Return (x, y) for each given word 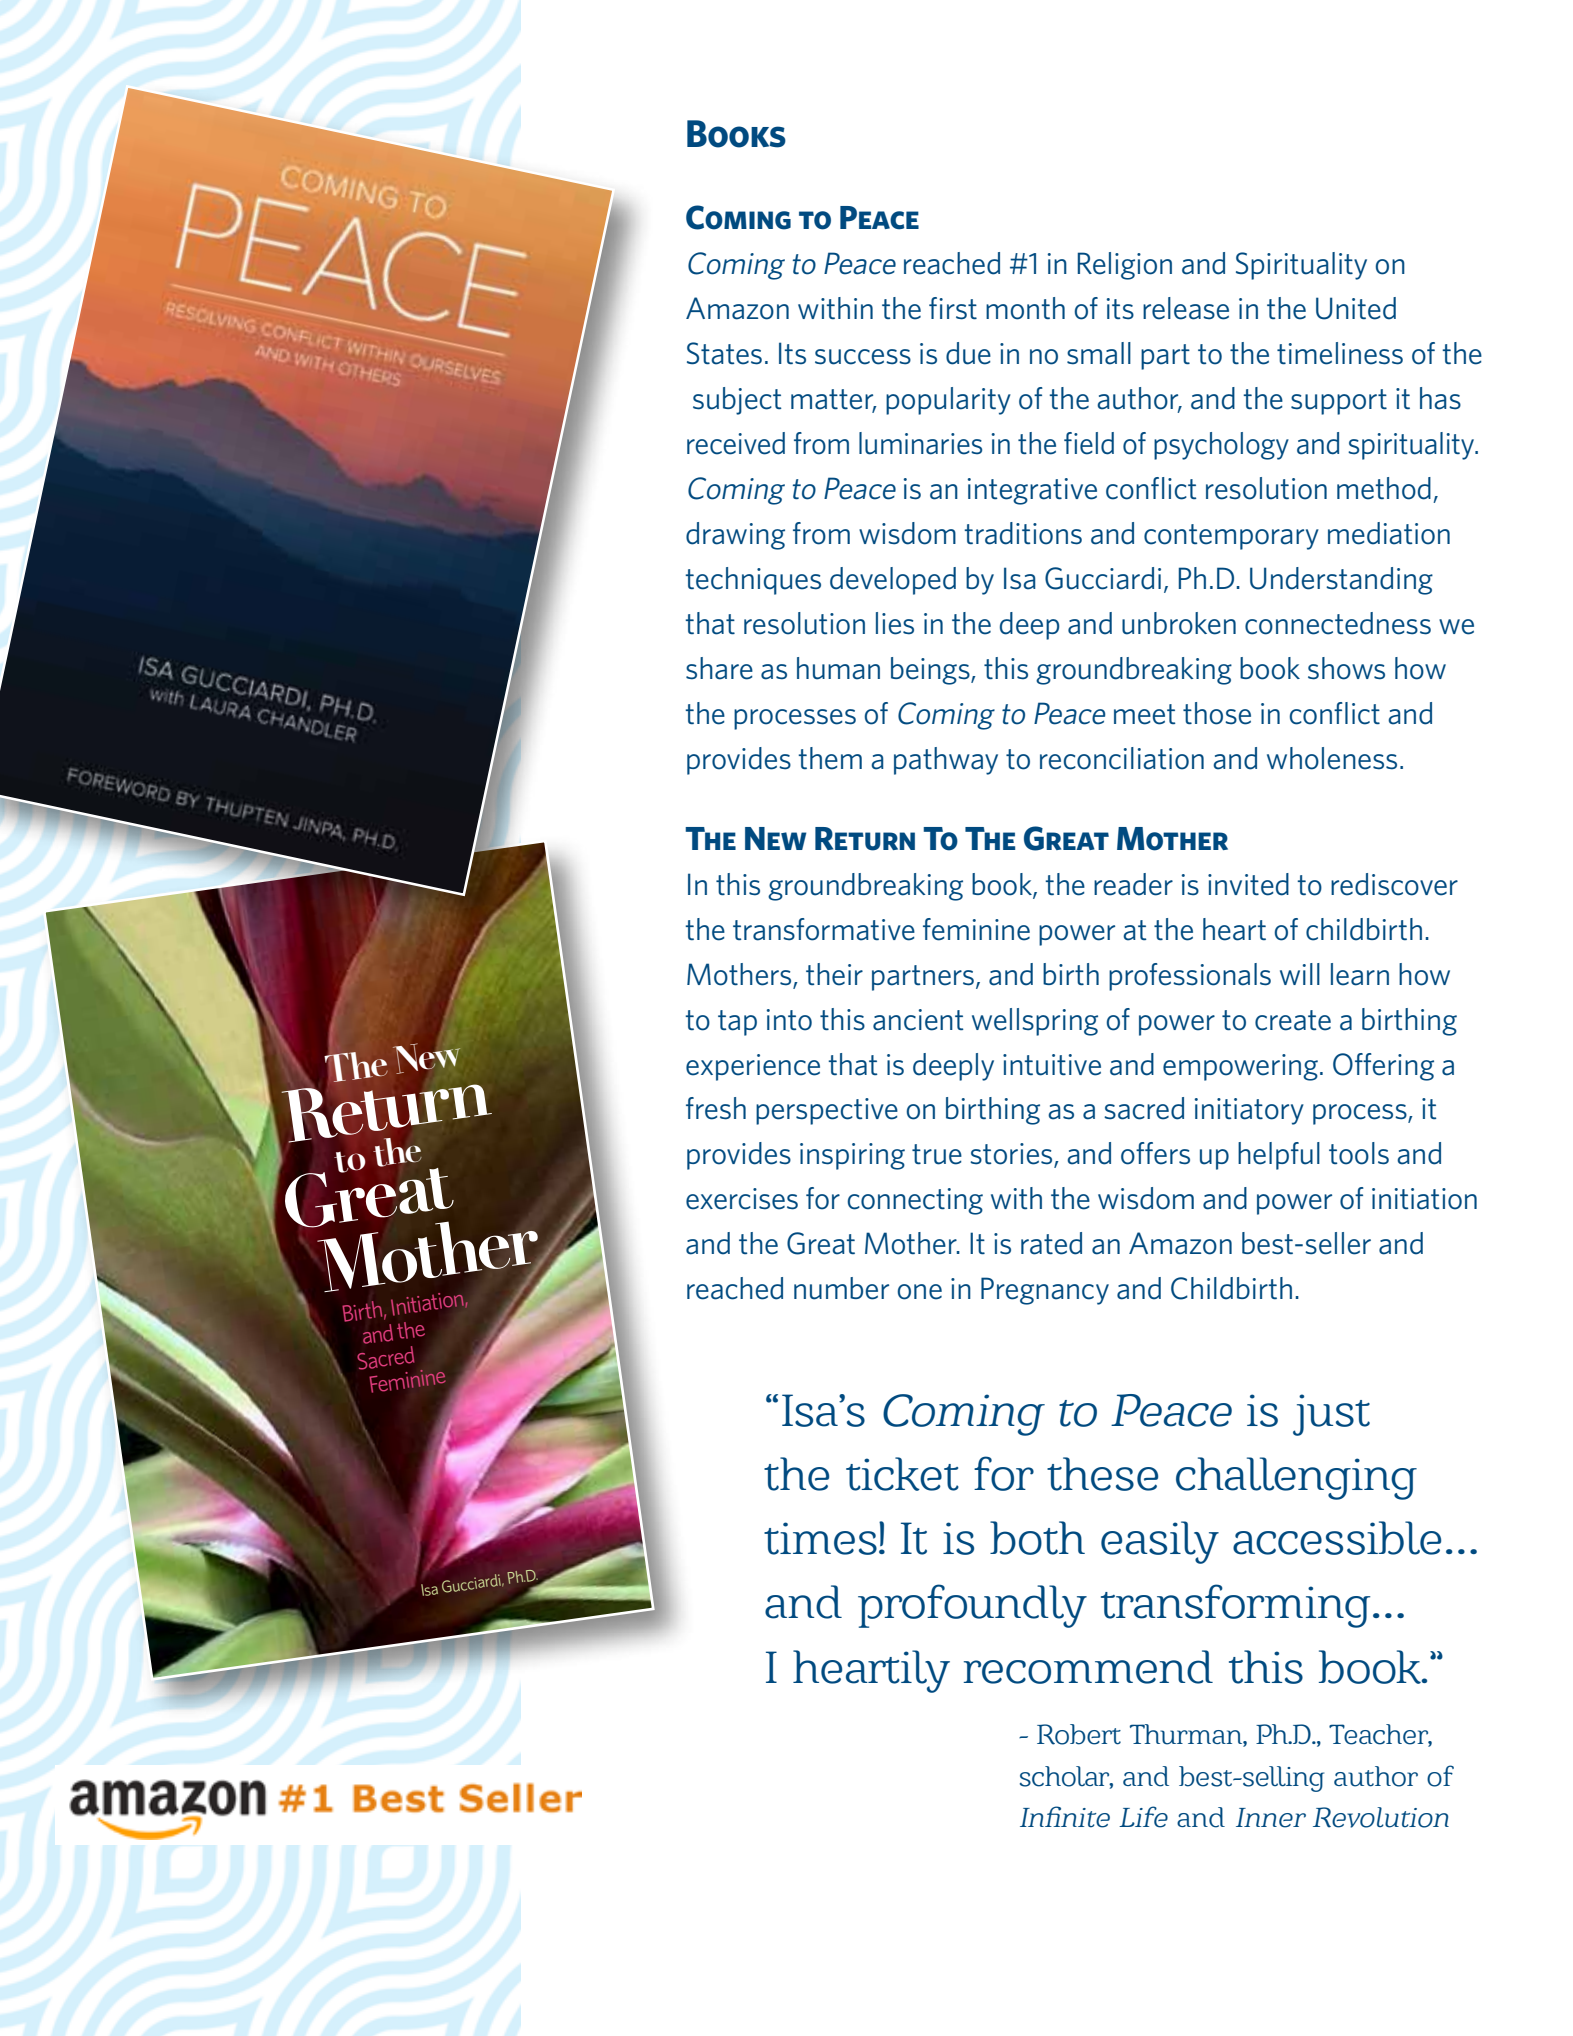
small (1099, 353)
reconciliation (1122, 758)
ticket (902, 1474)
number (841, 1288)
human (838, 668)
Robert (1079, 1734)
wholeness (1332, 758)
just (1331, 1415)
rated (1051, 1243)
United (1356, 308)
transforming (1235, 1606)
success (863, 357)
